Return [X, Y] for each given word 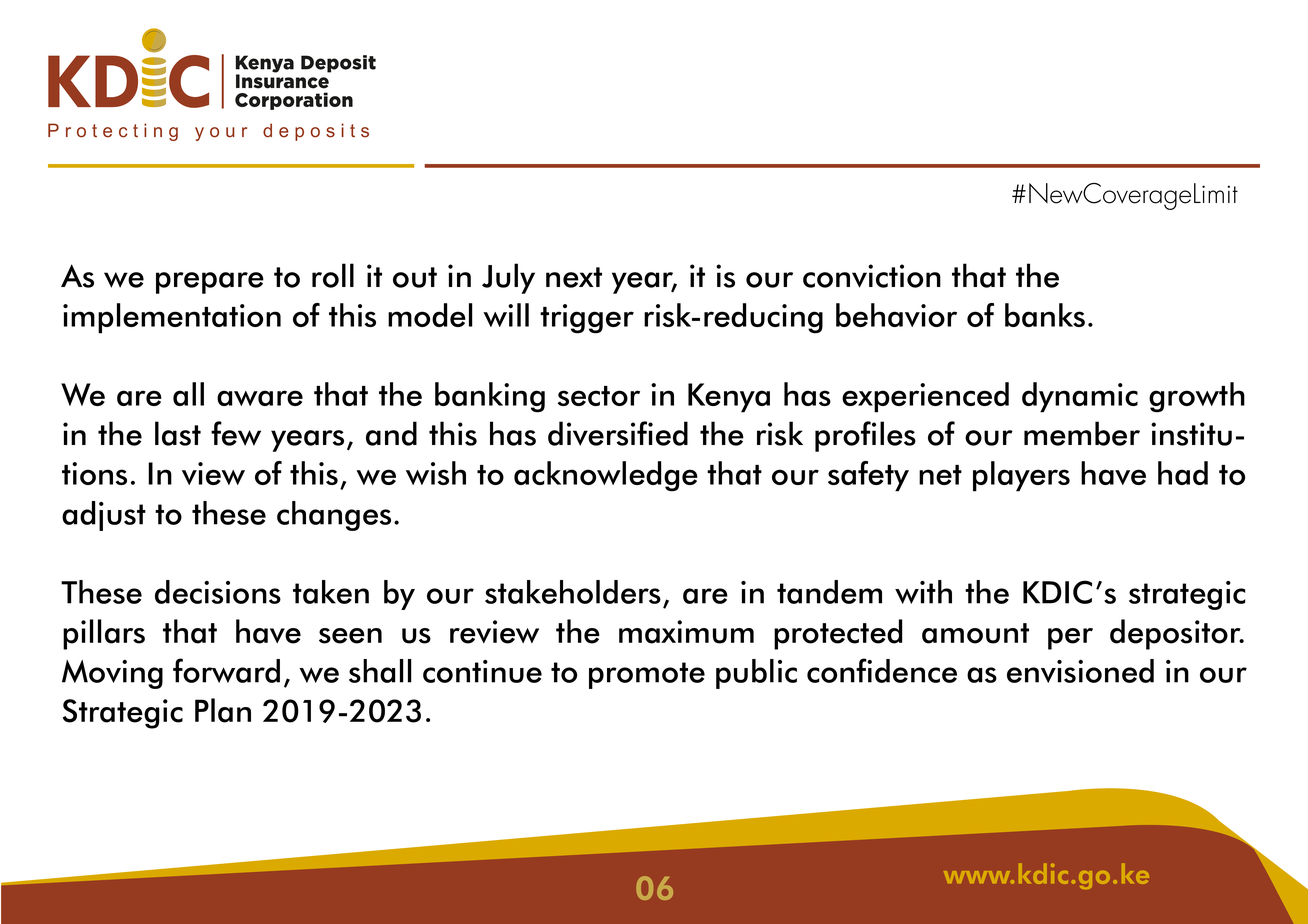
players [1021, 476]
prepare [210, 283]
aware [260, 398]
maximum [686, 632]
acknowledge [606, 476]
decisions [218, 592]
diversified [618, 433]
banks [1045, 315]
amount [975, 633]
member [1082, 433]
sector [599, 396]
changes [334, 516]
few [236, 433]
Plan [223, 710]
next [574, 277]
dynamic [1080, 397]
